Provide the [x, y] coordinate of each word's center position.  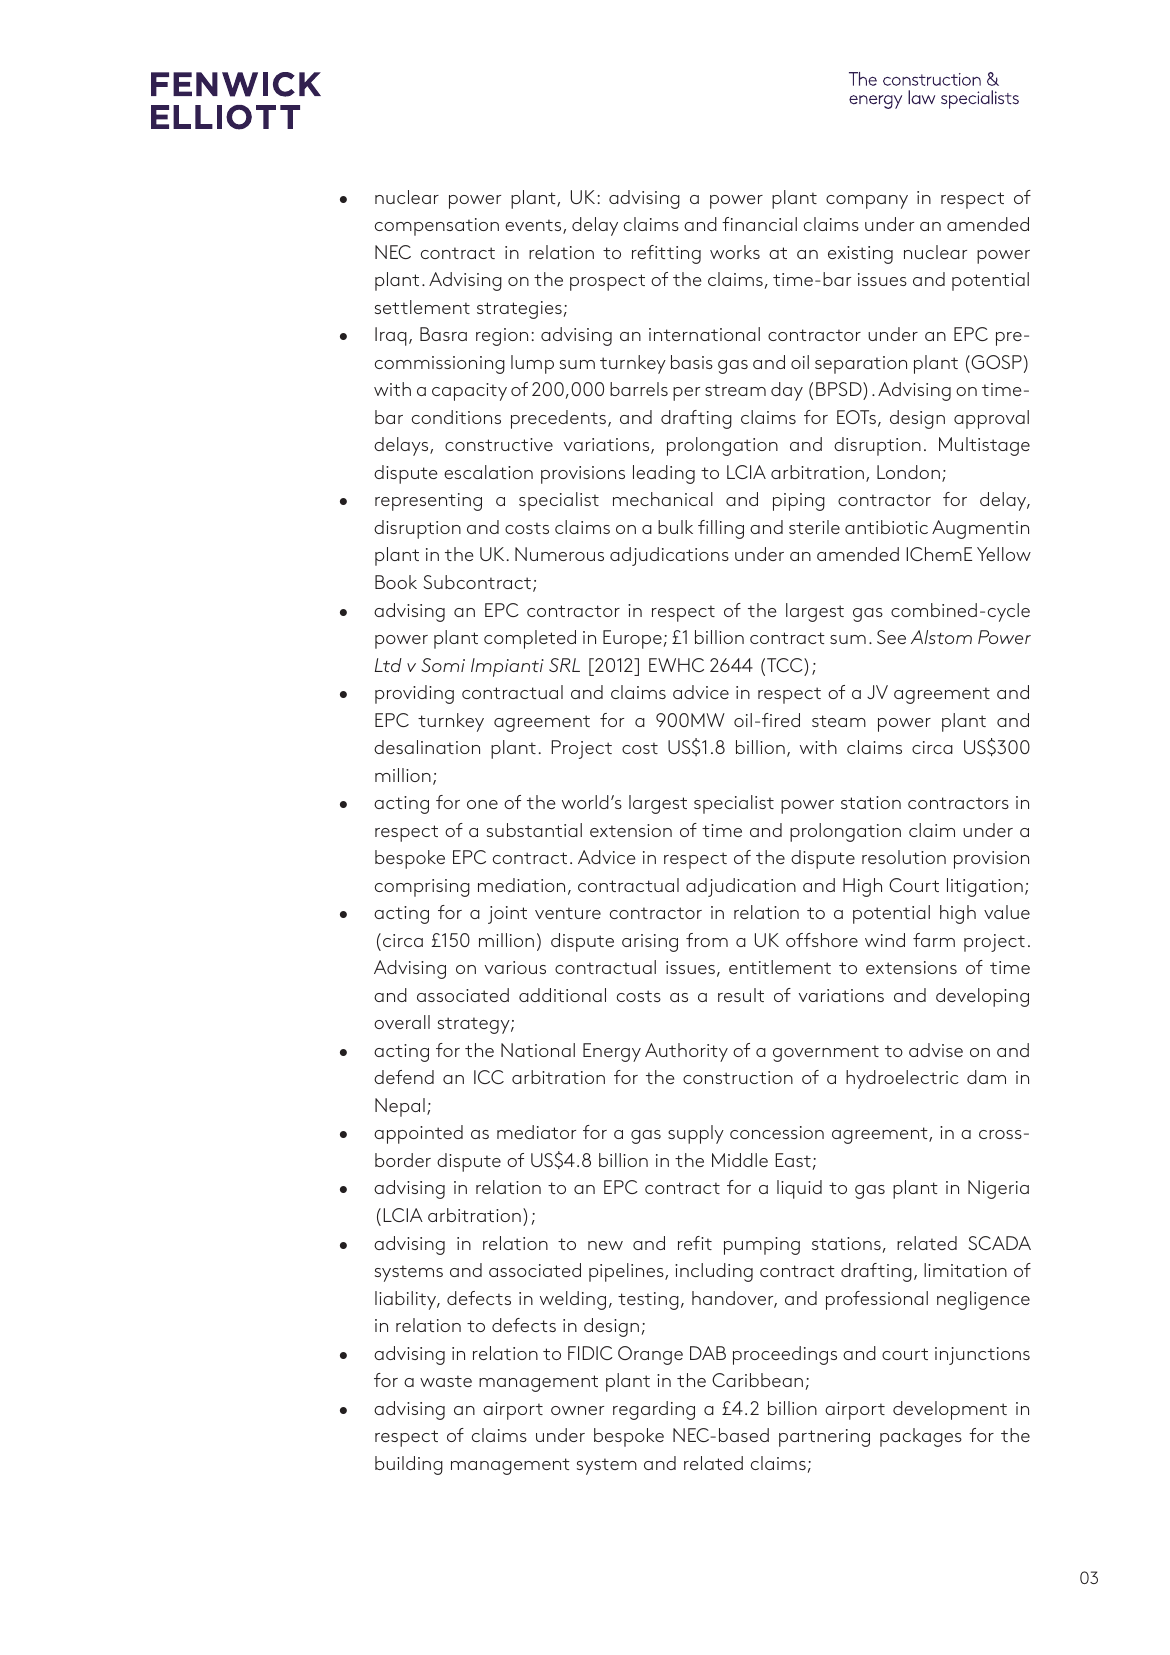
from [707, 940]
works [735, 252]
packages [921, 1437]
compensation [437, 227]
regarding [654, 1410]
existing [860, 255]
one [482, 804]
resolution [904, 857]
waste [446, 1381]
